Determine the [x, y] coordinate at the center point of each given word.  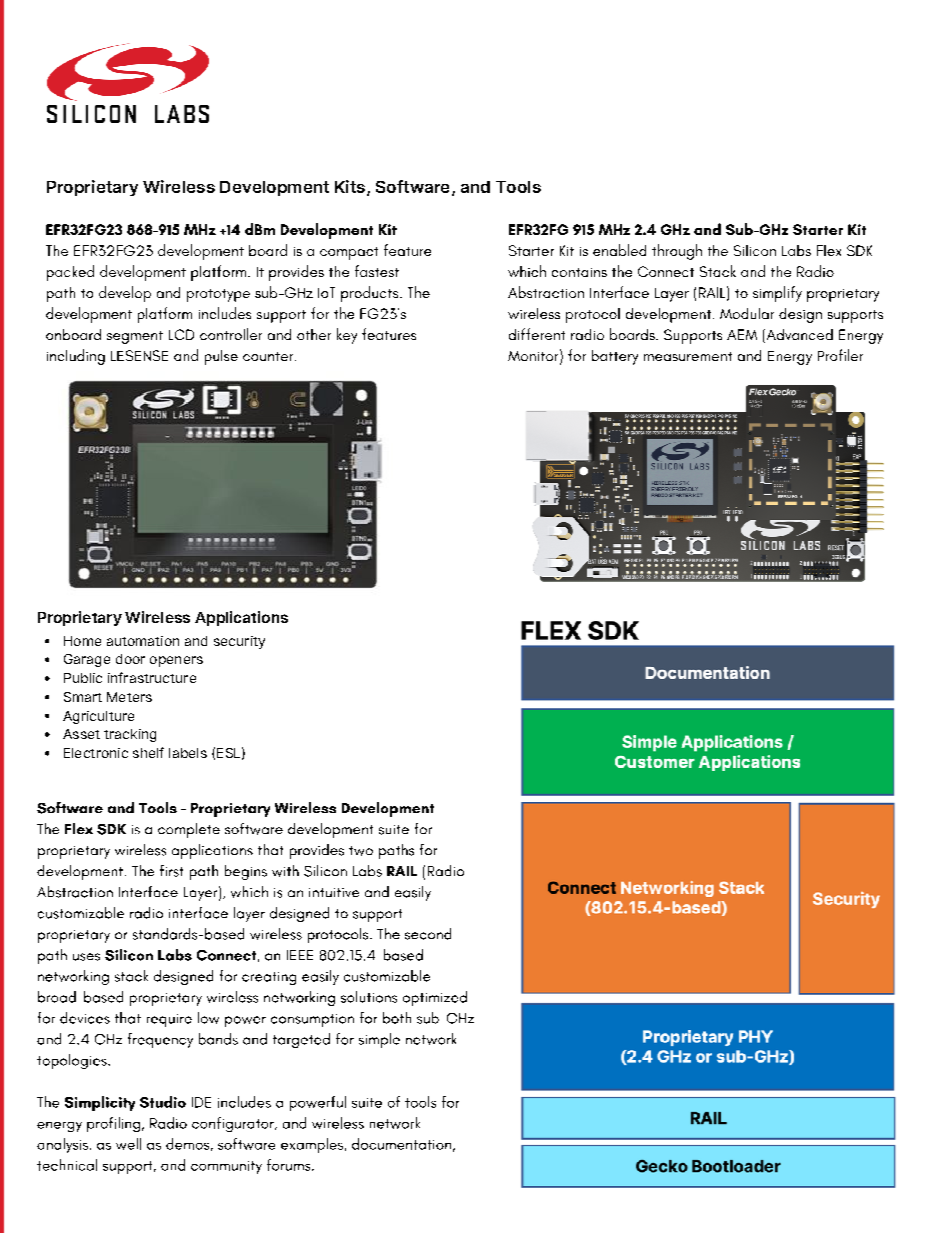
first [171, 871]
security [239, 642]
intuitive [334, 892]
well [128, 1144]
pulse [221, 357]
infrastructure [152, 677]
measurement [688, 356]
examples [313, 1145]
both [397, 1018]
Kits [351, 187]
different [537, 334]
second [428, 934]
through [677, 252]
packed [70, 273]
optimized [435, 998]
